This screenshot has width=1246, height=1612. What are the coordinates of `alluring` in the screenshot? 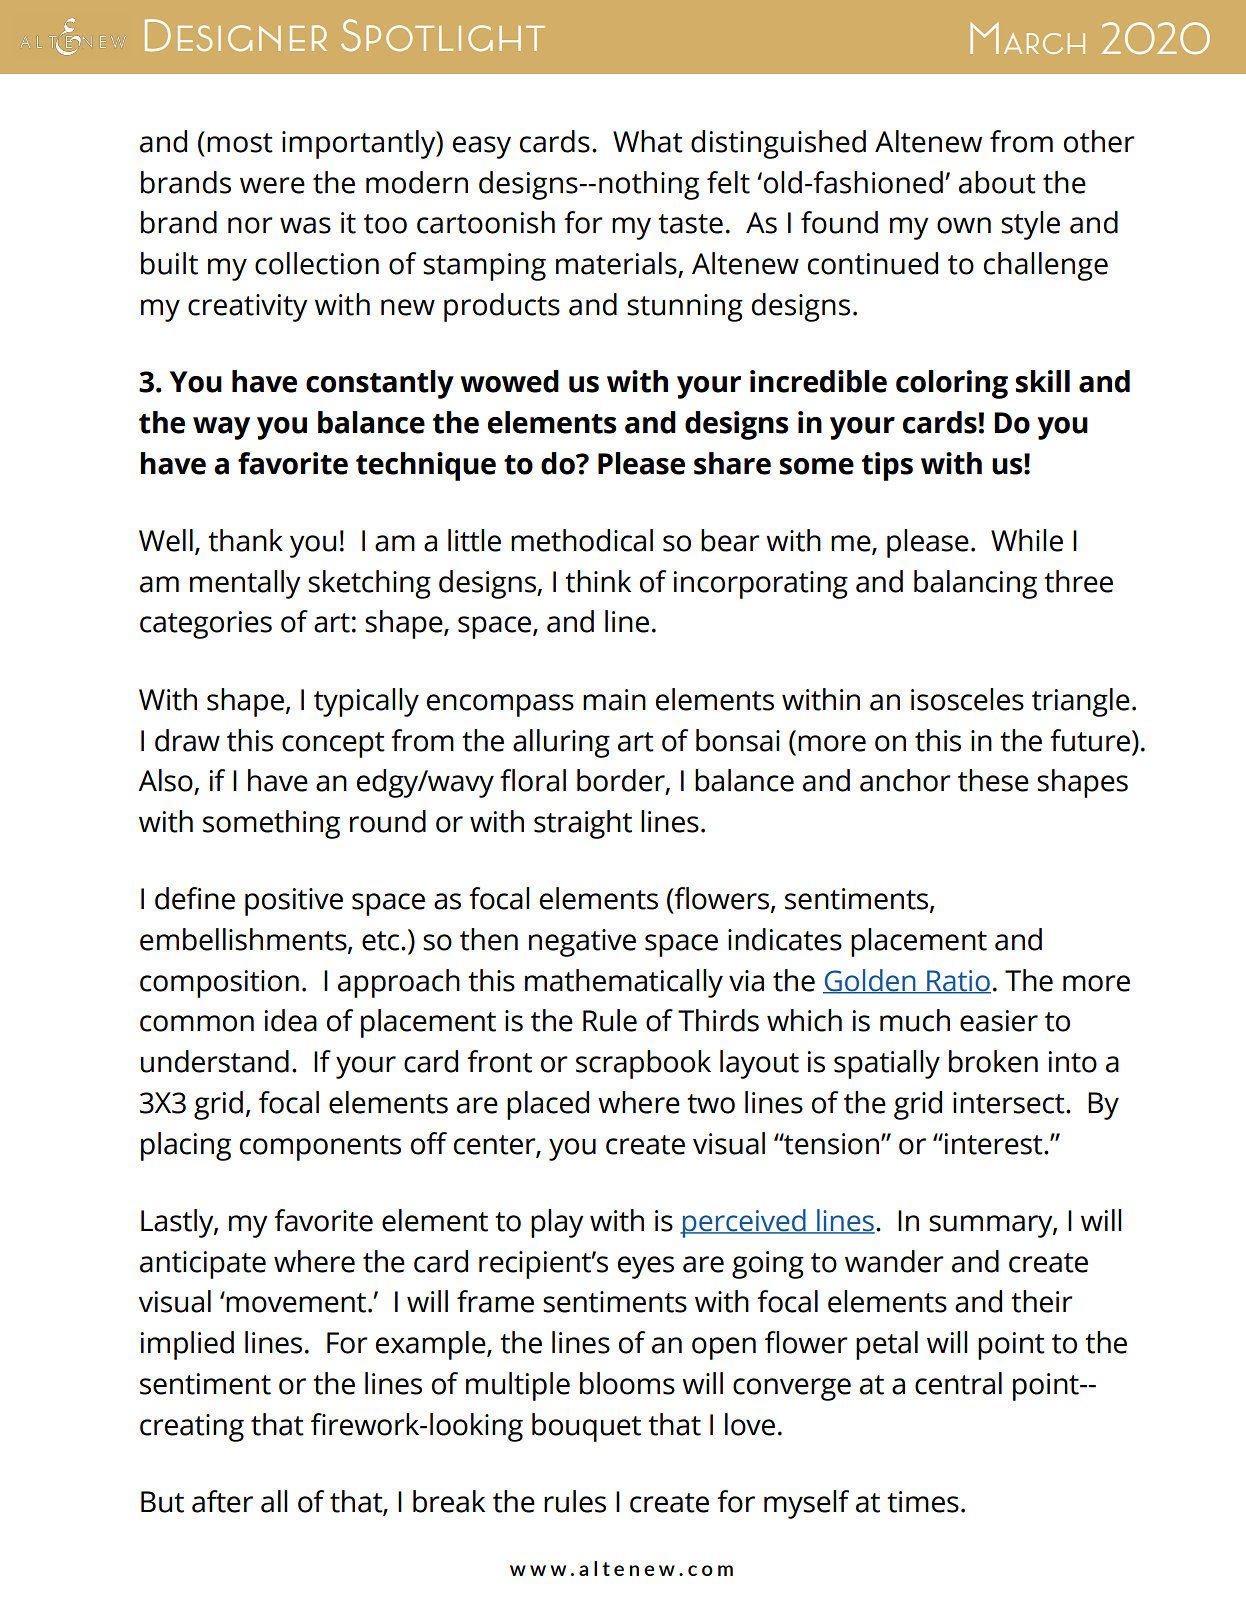 It's located at (561, 743).
